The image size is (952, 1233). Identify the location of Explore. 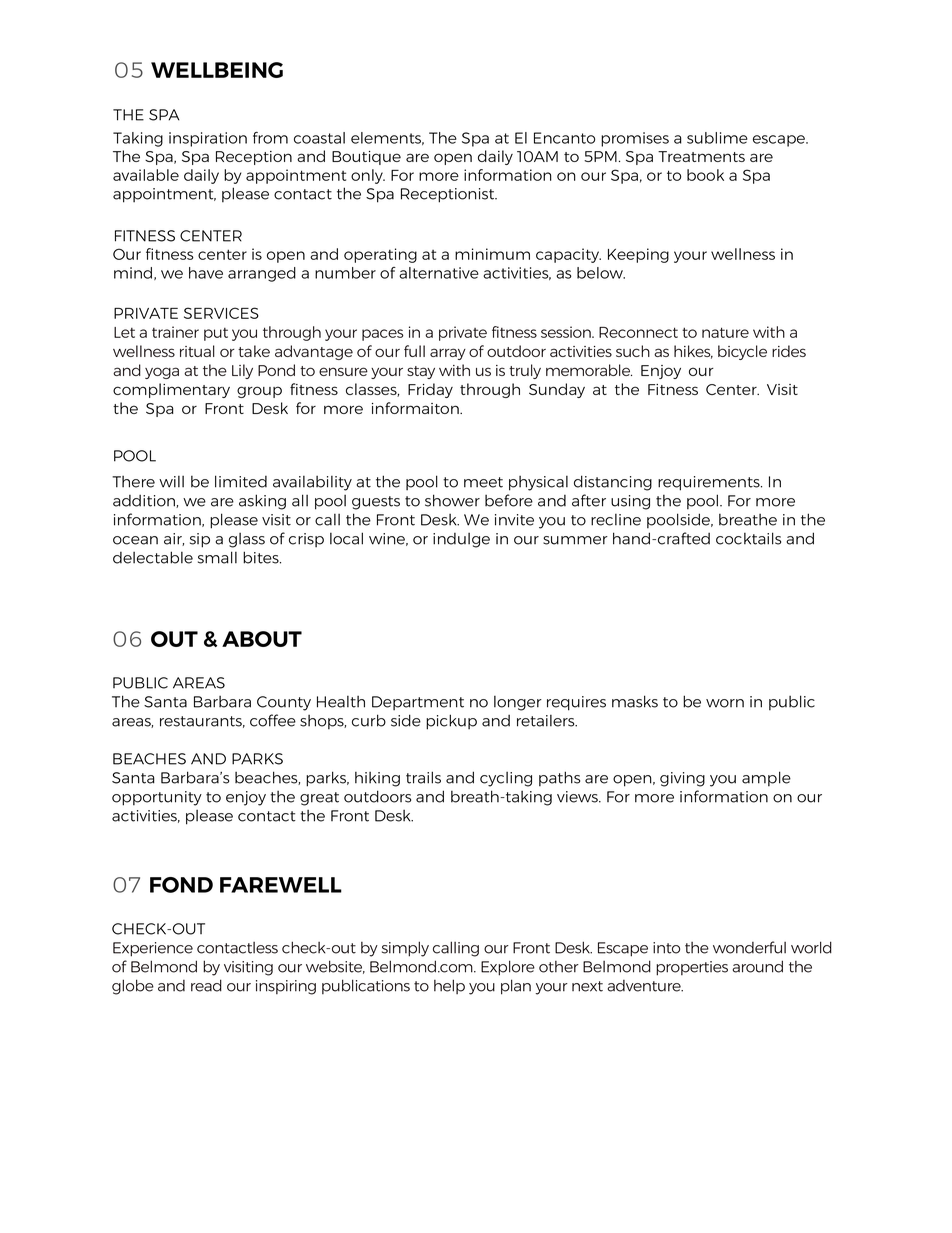
(508, 968).
